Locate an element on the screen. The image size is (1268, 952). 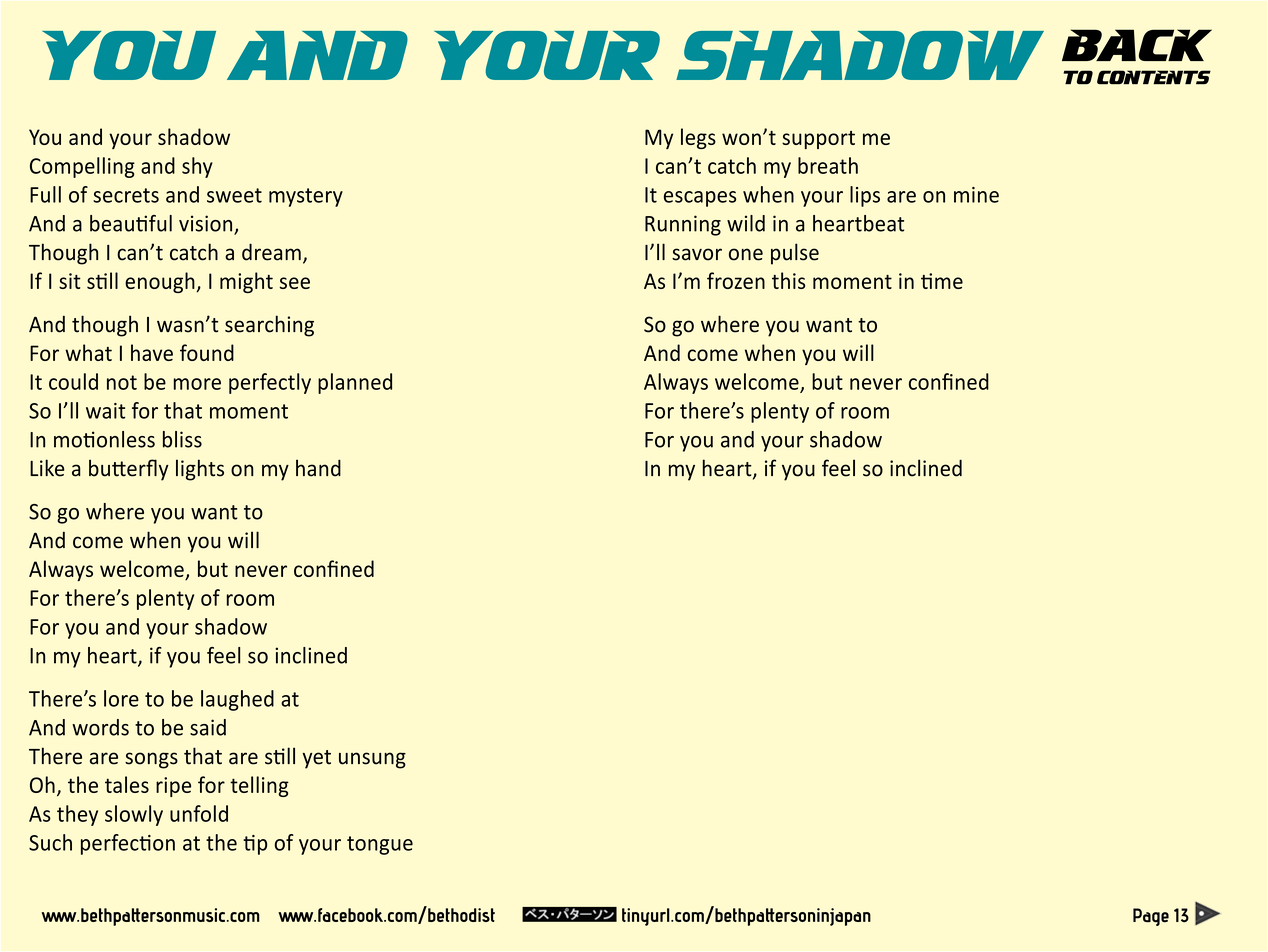
vision is located at coordinates (207, 224).
